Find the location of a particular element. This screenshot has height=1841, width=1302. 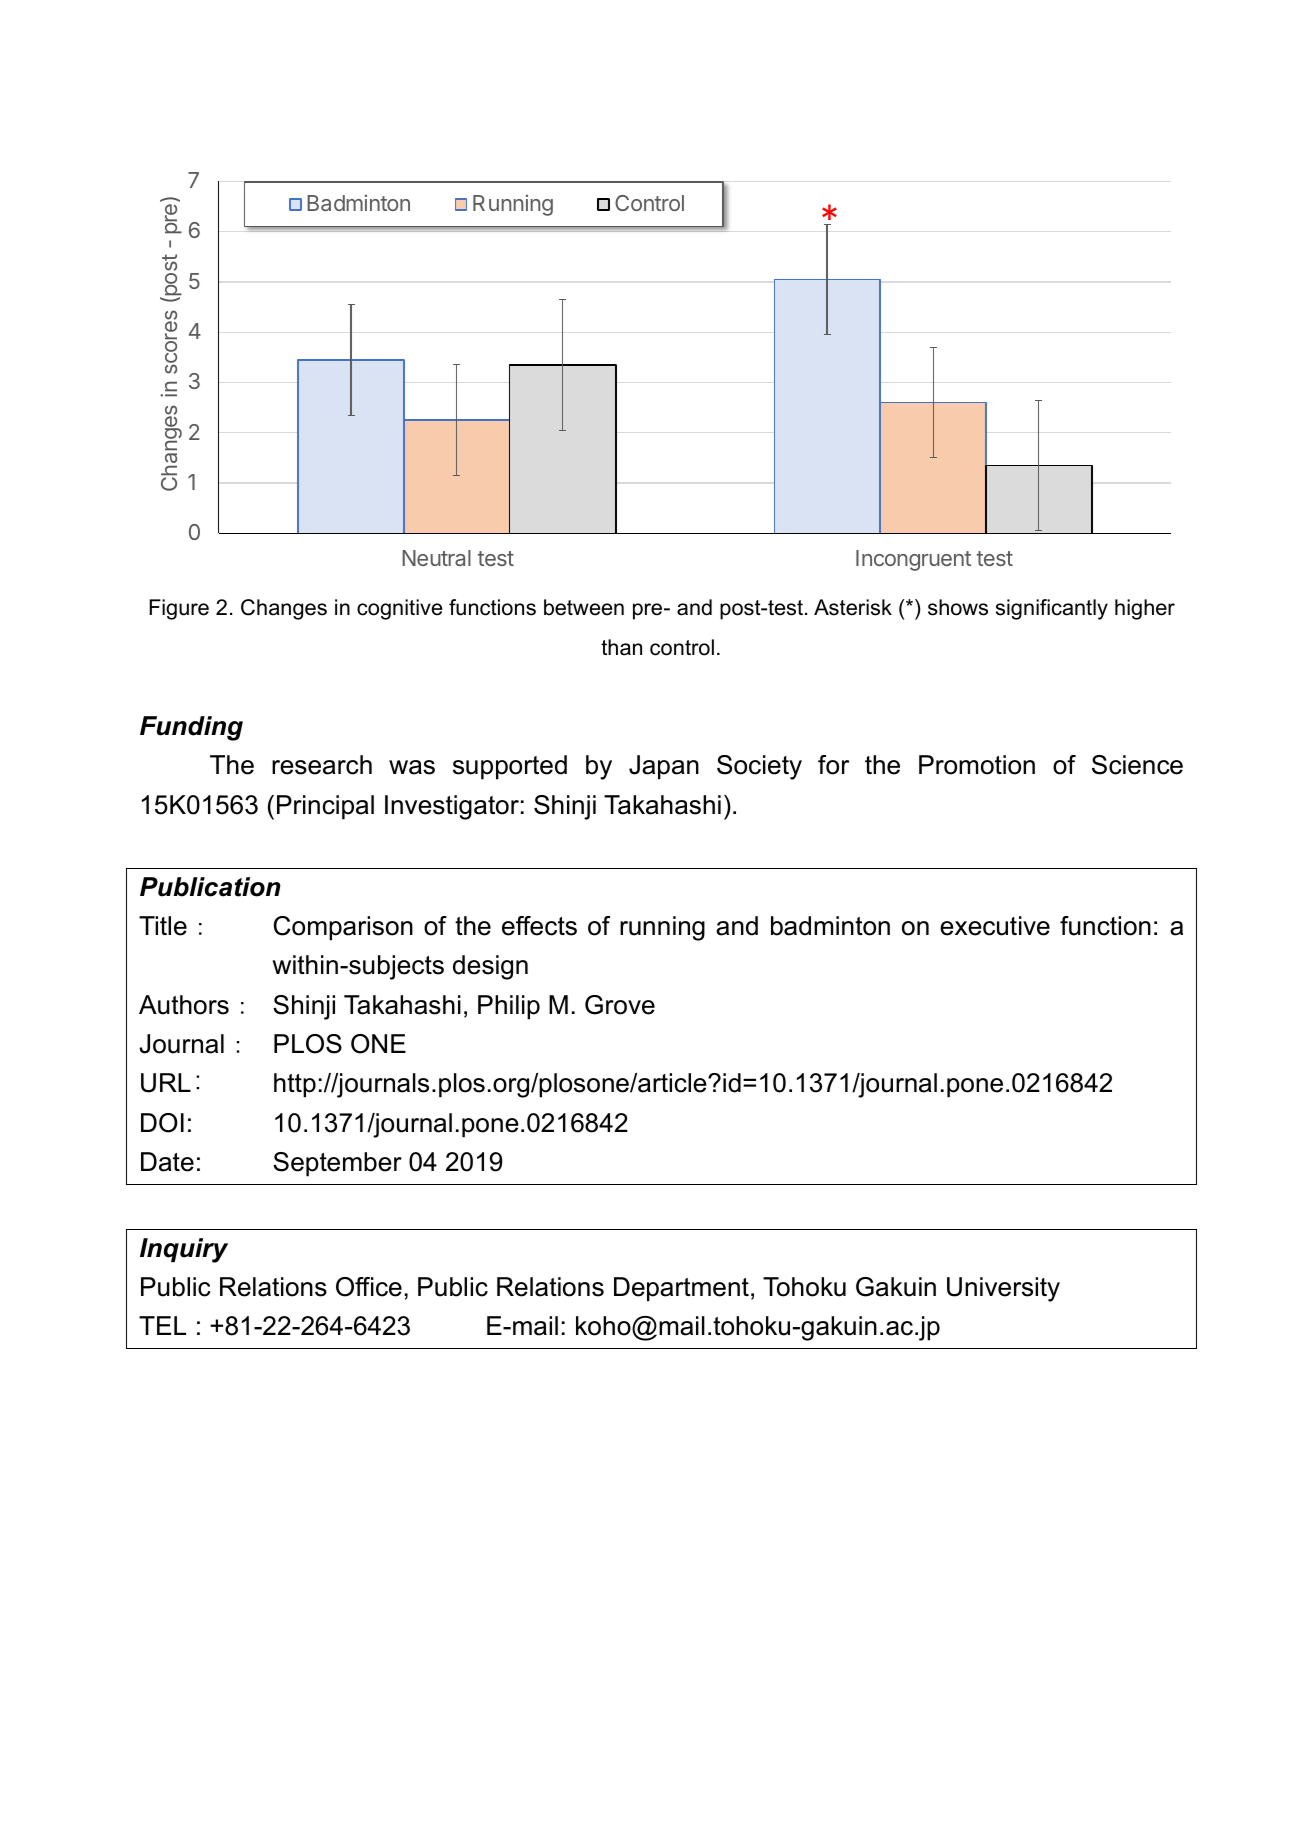

research is located at coordinates (322, 765).
